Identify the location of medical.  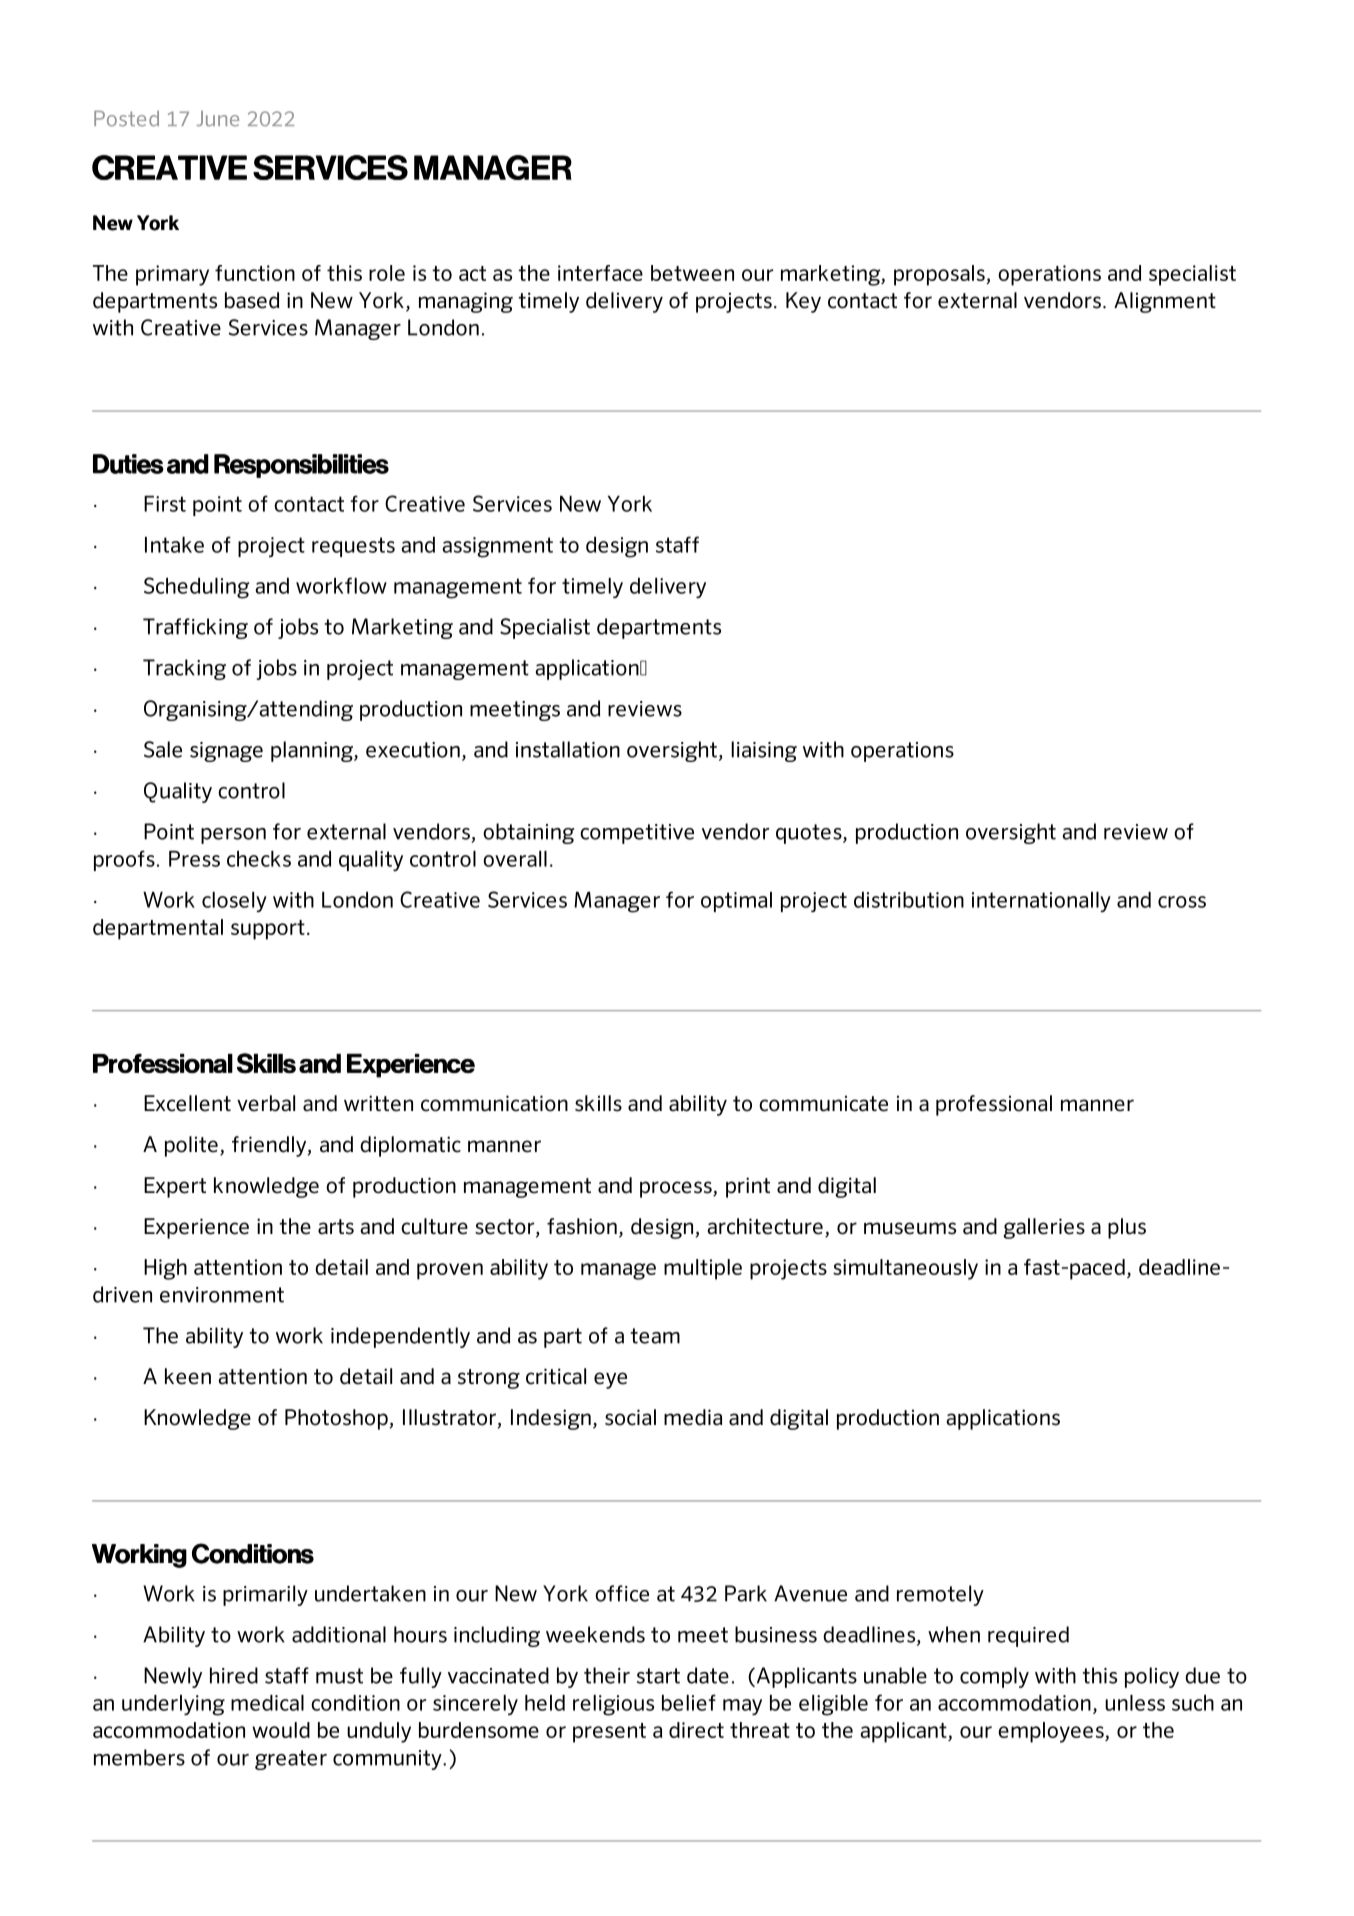
(267, 1703).
